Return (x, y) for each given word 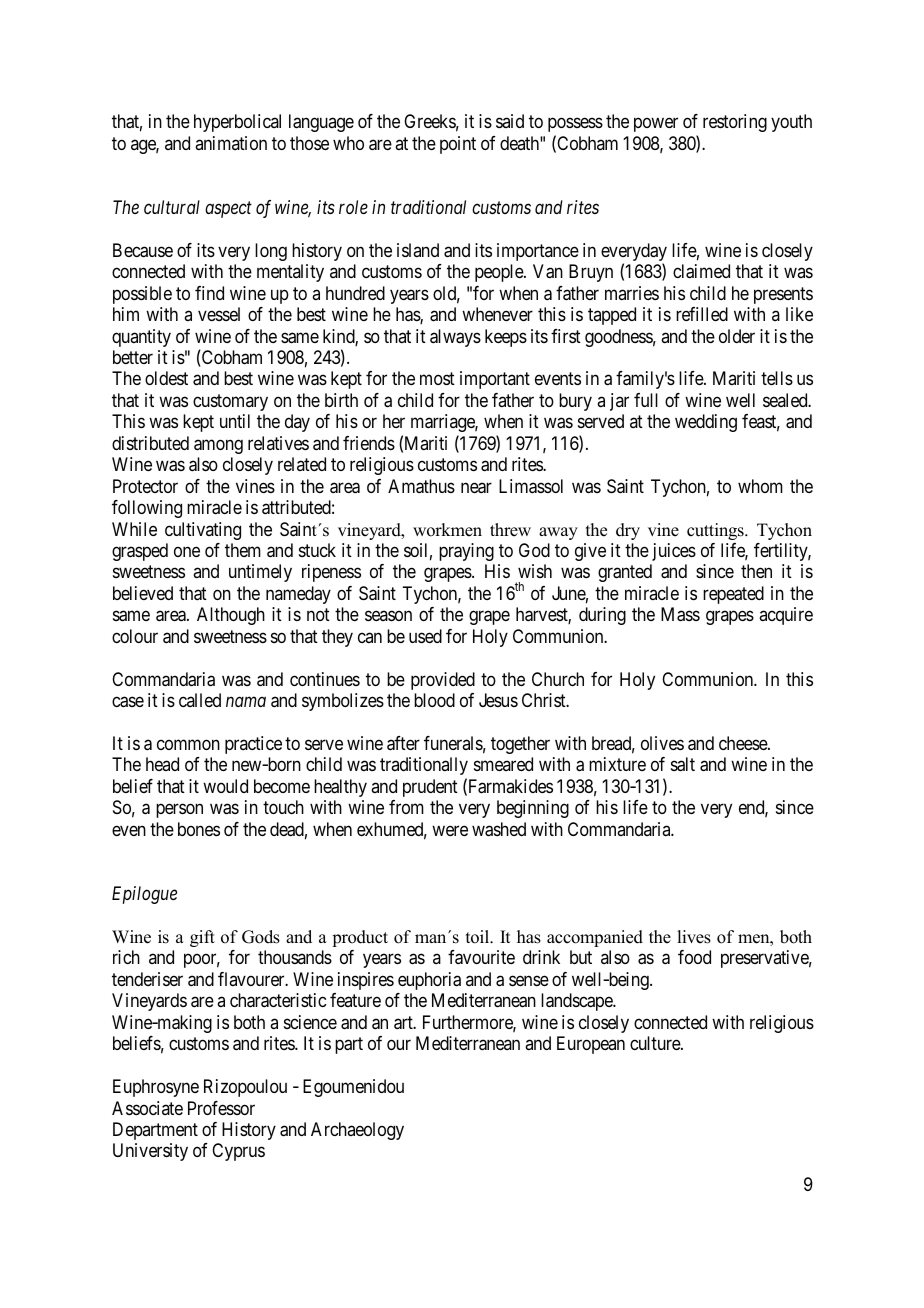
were (450, 830)
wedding (706, 423)
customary (230, 402)
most (437, 379)
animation (231, 143)
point (458, 145)
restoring (735, 123)
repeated (733, 595)
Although (231, 616)
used (425, 636)
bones (199, 829)
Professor (221, 1108)
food (694, 957)
